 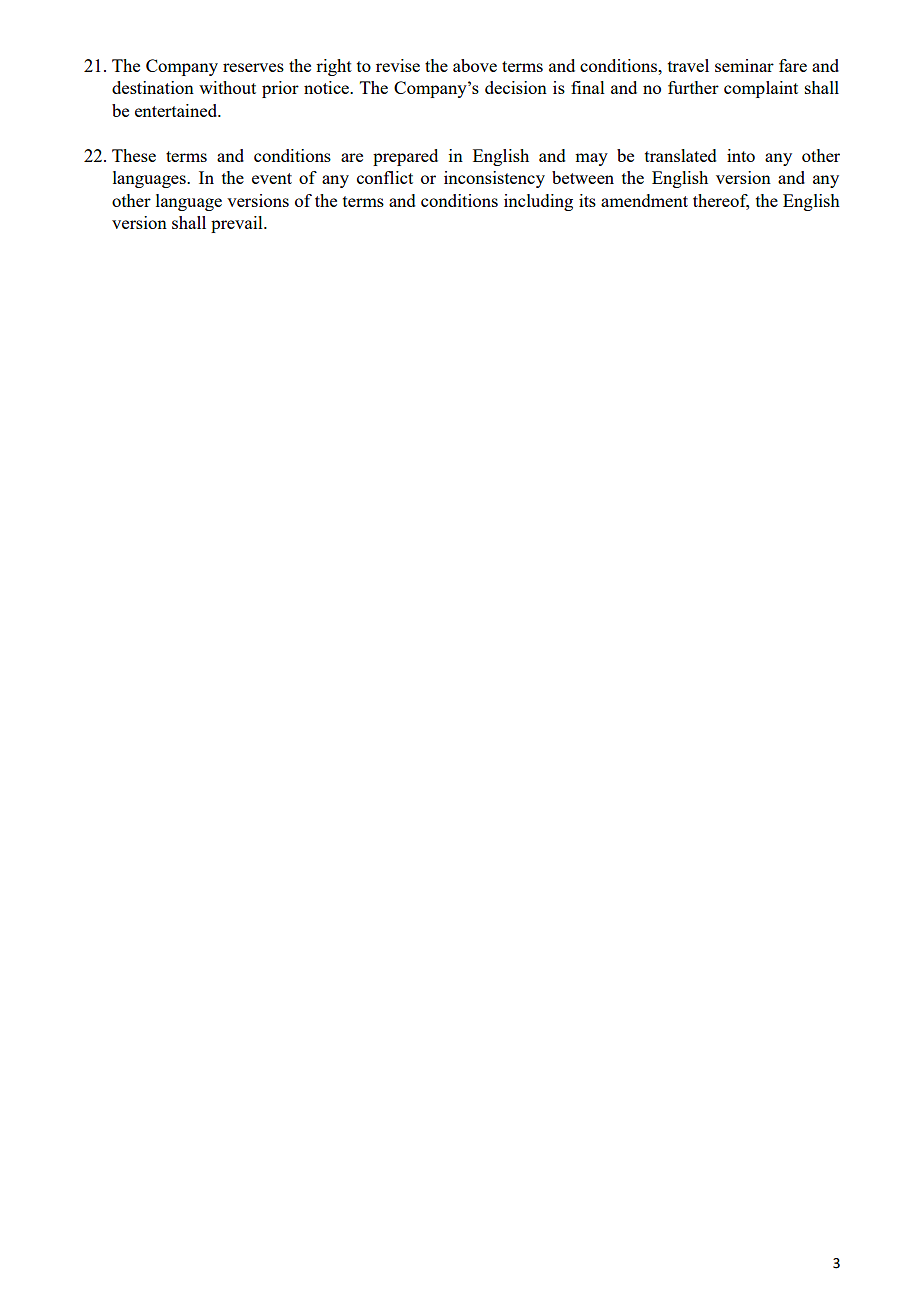 What do you see at coordinates (177, 110) in the image?
I see `entertained` at bounding box center [177, 110].
